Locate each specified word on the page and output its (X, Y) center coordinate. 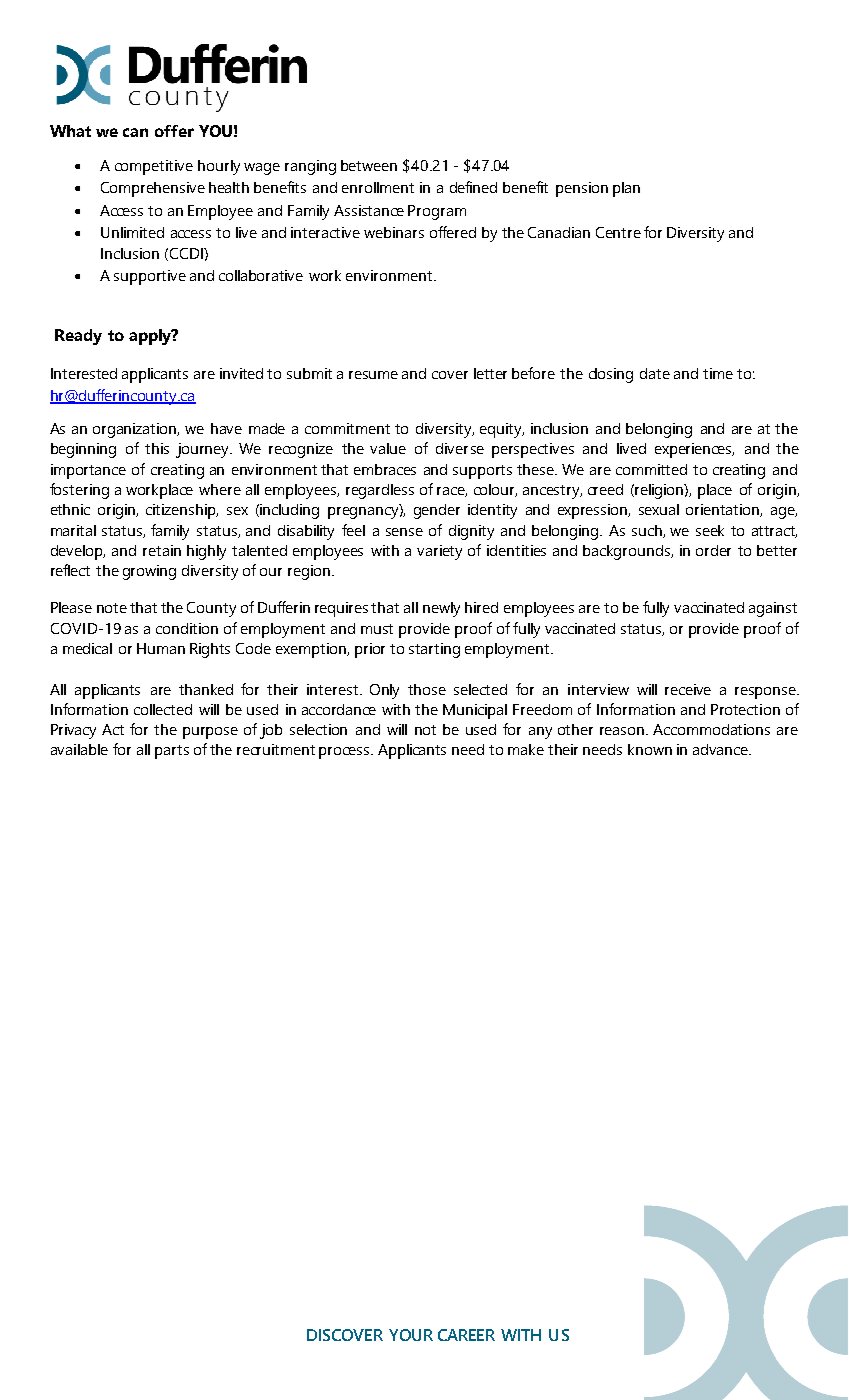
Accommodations (711, 729)
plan (626, 189)
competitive (154, 167)
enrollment (378, 187)
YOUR (411, 1335)
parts (172, 752)
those (427, 689)
